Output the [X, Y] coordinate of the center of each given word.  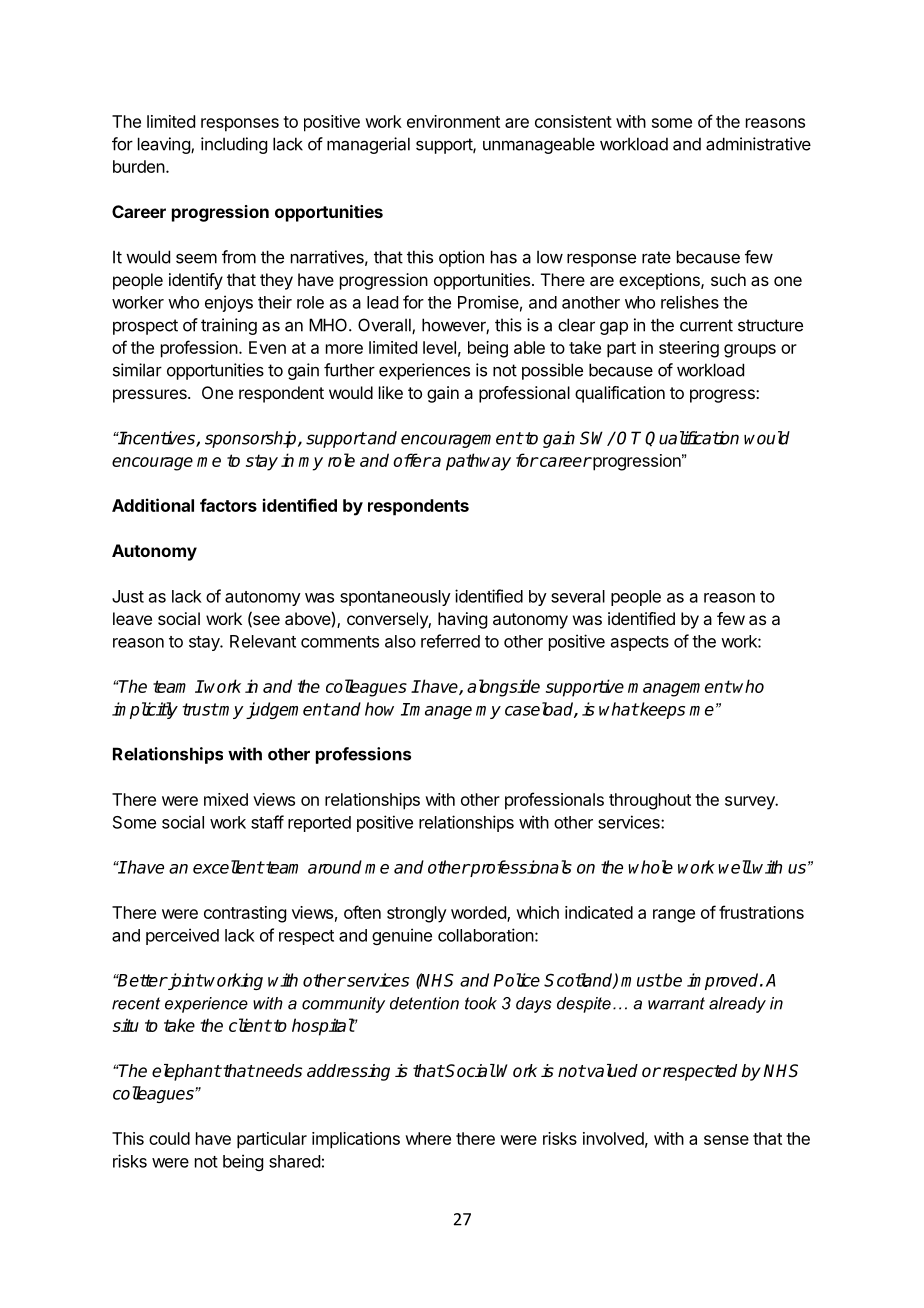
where [428, 1138]
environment [453, 121]
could [169, 1138]
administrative [758, 144]
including [234, 145]
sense [726, 1140]
